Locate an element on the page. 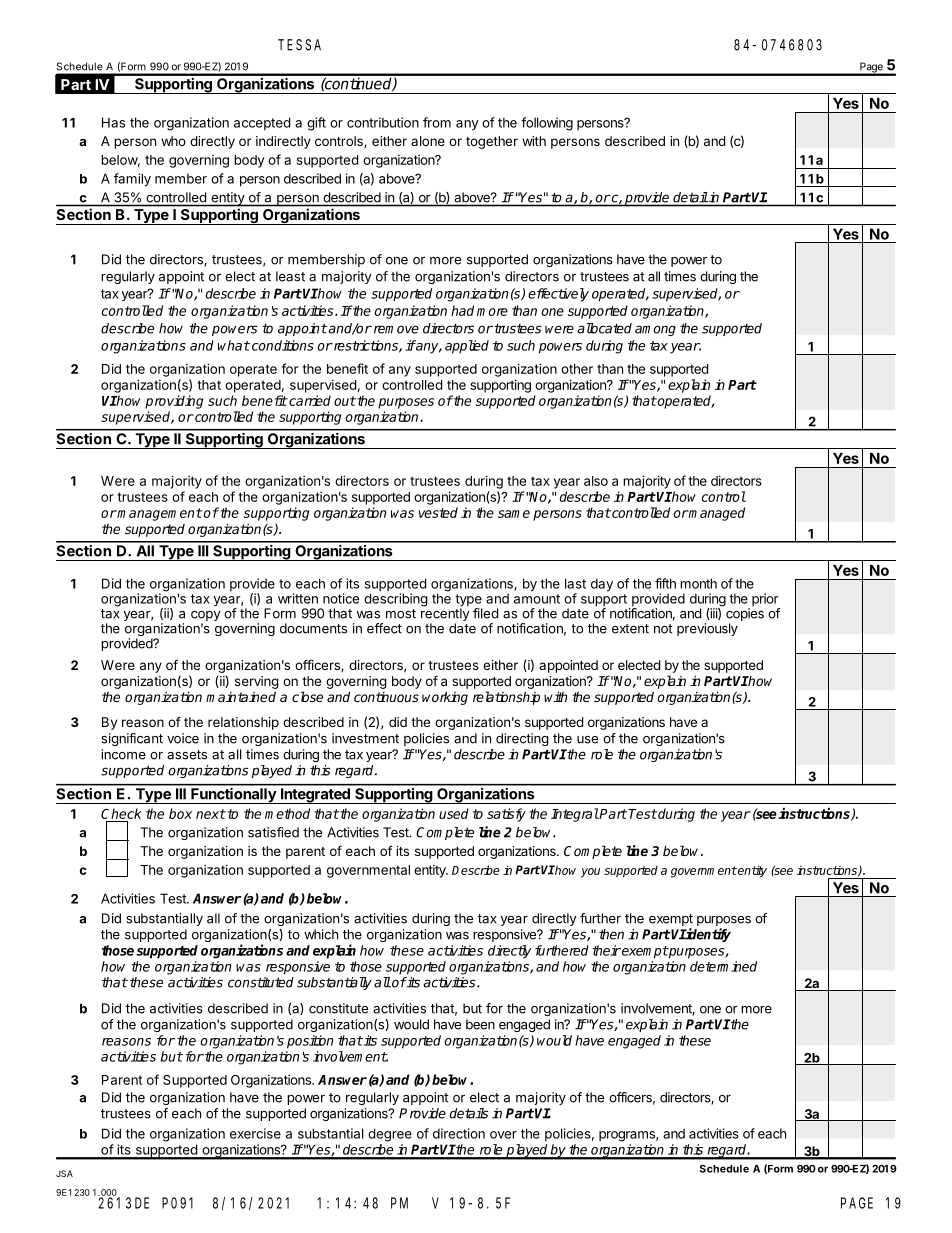 The height and width of the image is (1233, 952). JSA is located at coordinates (64, 1173).
